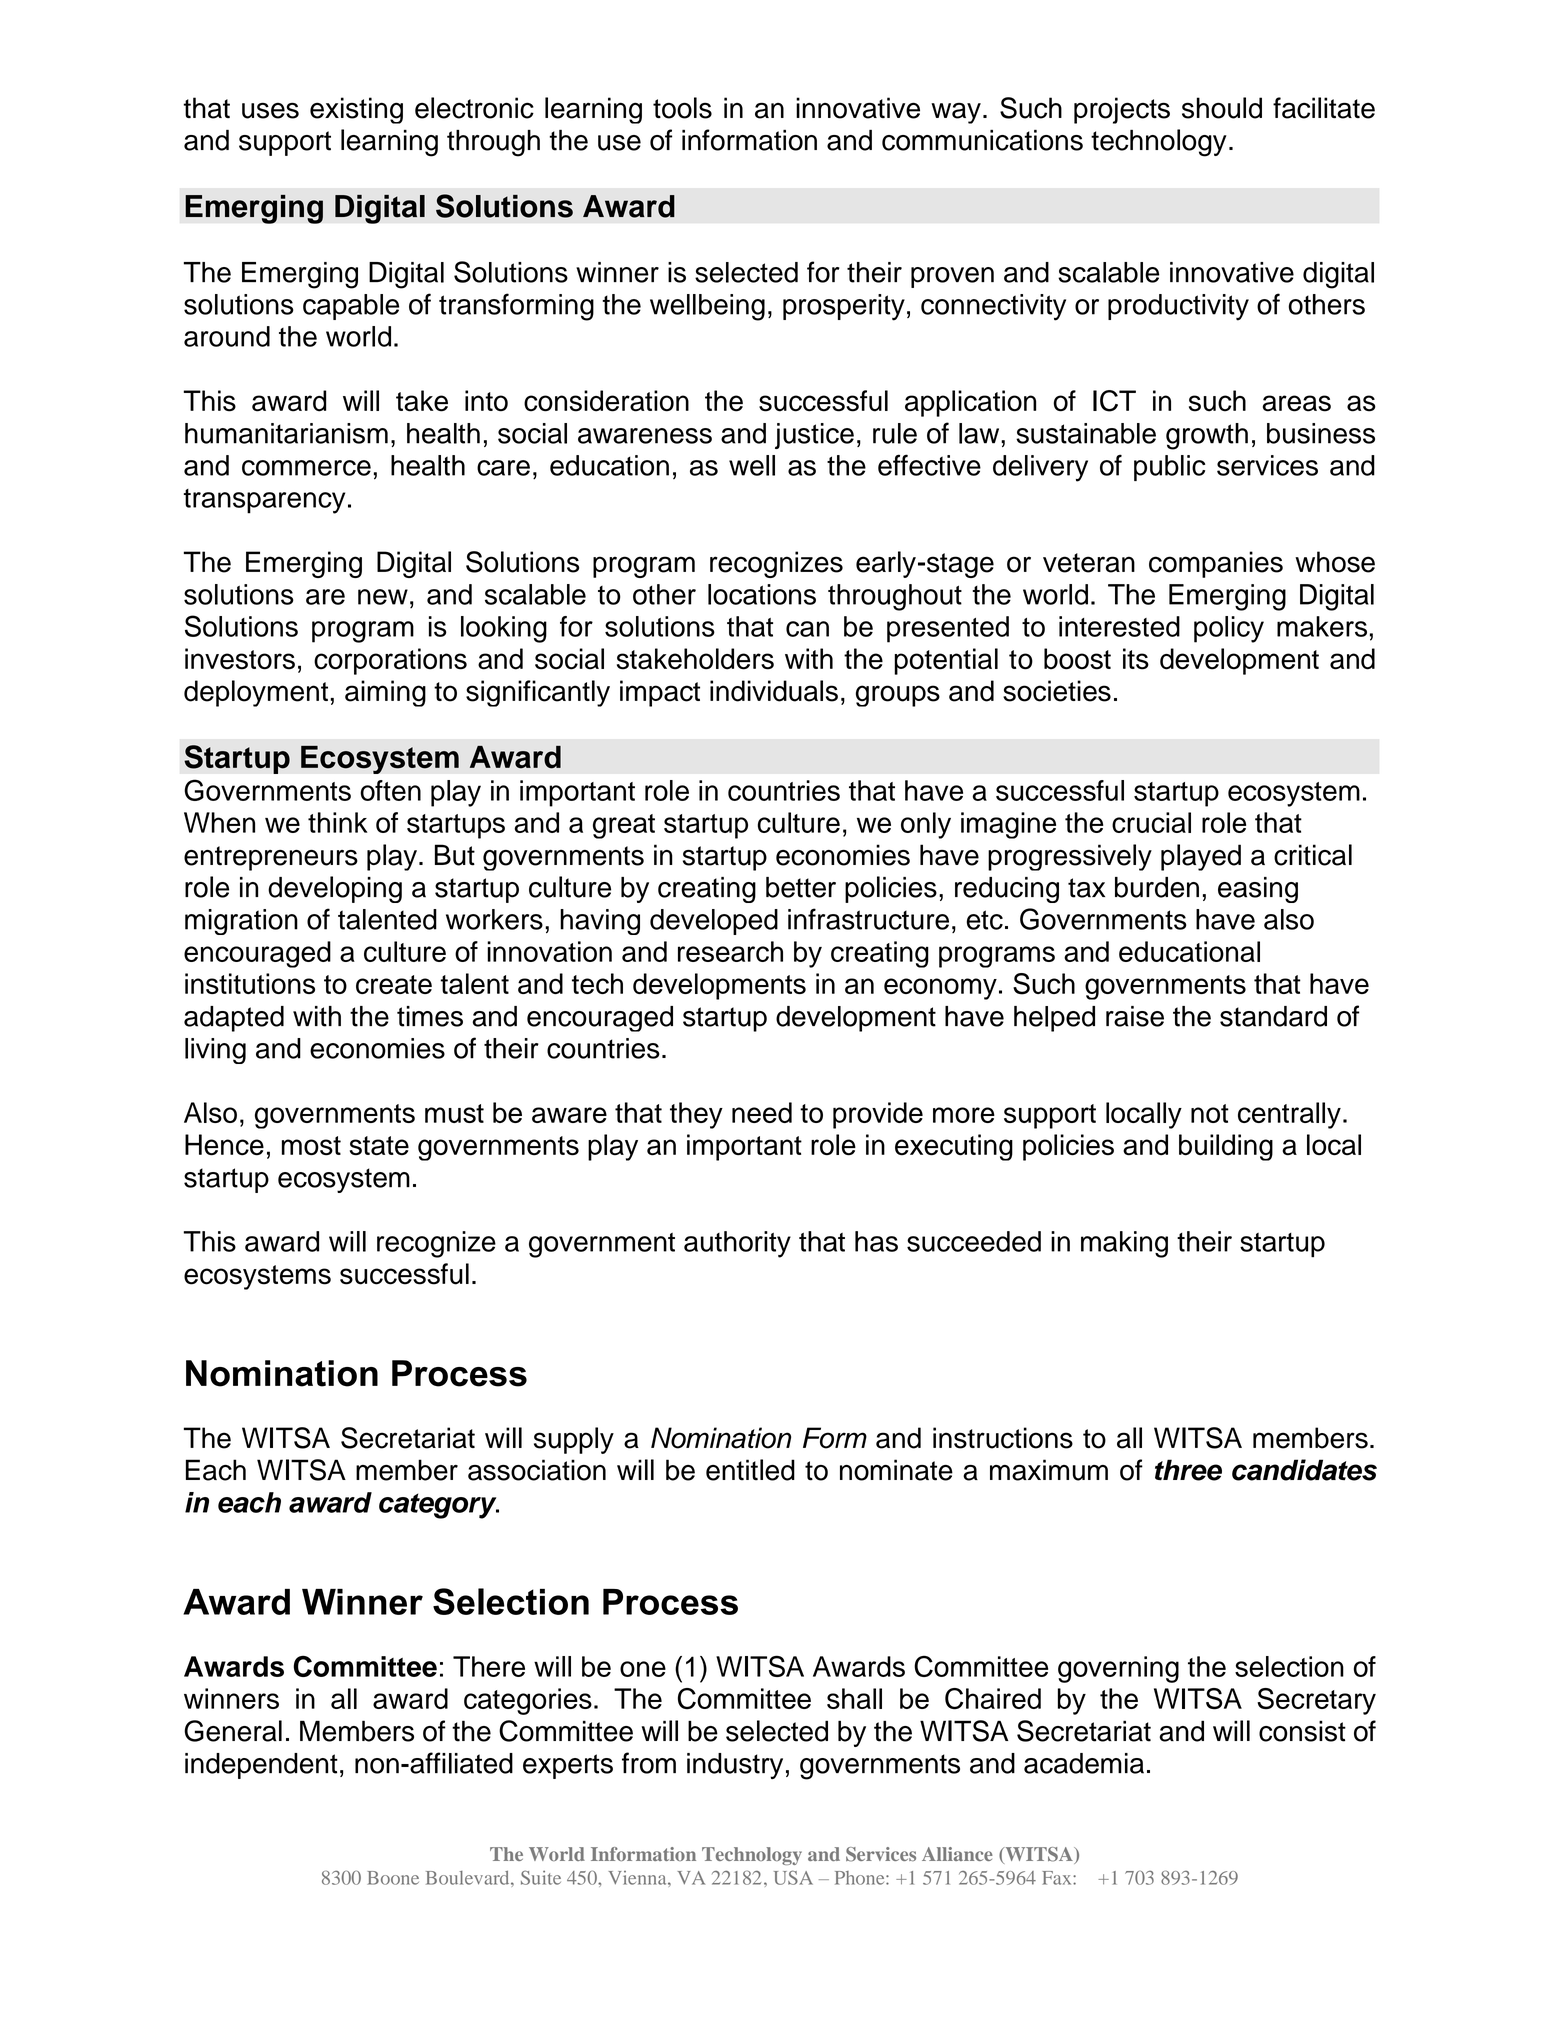 The width and height of the screenshot is (1559, 2017). I want to click on tools, so click(682, 108).
